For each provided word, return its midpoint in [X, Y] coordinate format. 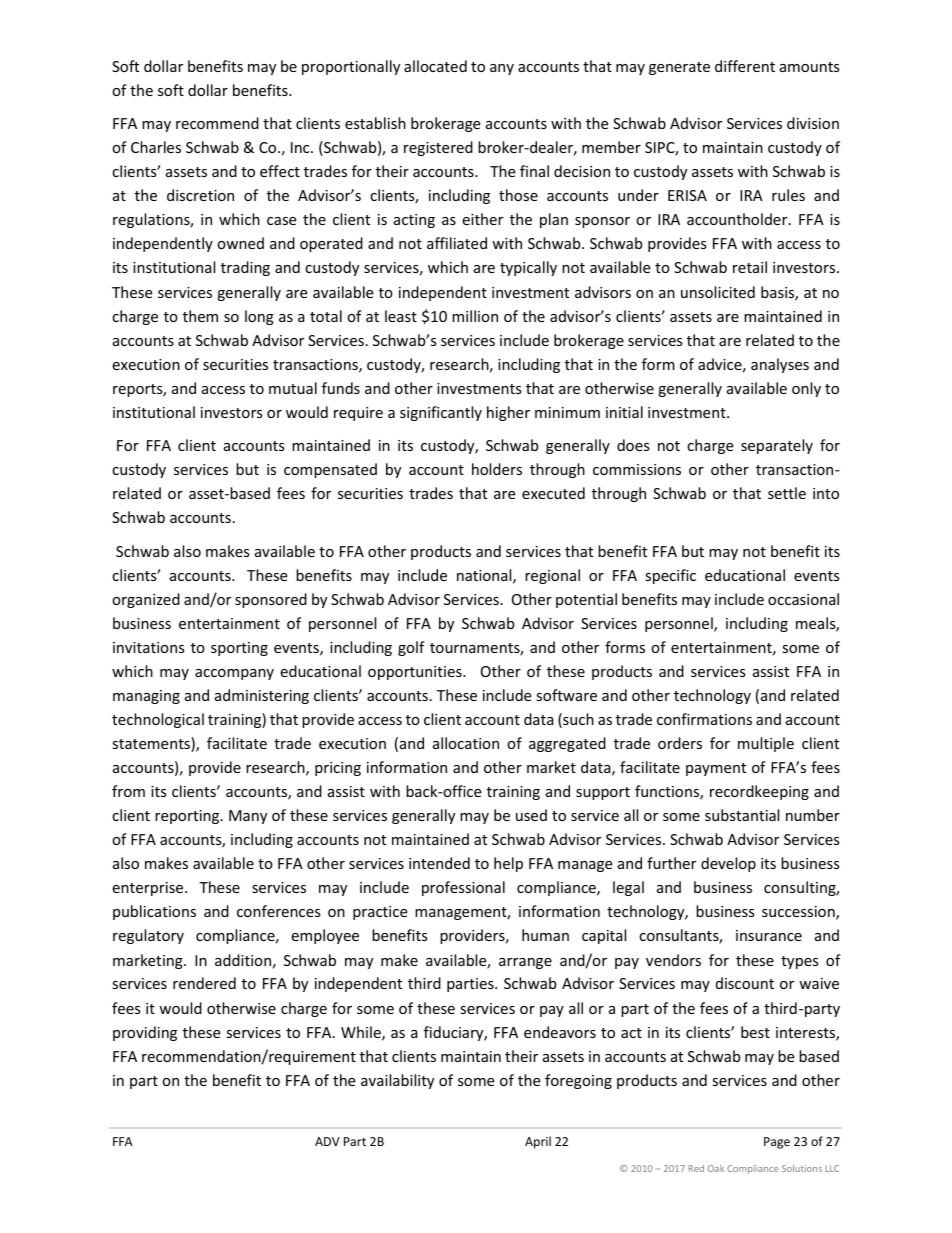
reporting [188, 817]
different [745, 66]
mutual [293, 388]
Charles [156, 147]
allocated [435, 66]
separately [777, 446]
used [531, 815]
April [538, 1142]
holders [497, 469]
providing [145, 1033]
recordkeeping [759, 792]
